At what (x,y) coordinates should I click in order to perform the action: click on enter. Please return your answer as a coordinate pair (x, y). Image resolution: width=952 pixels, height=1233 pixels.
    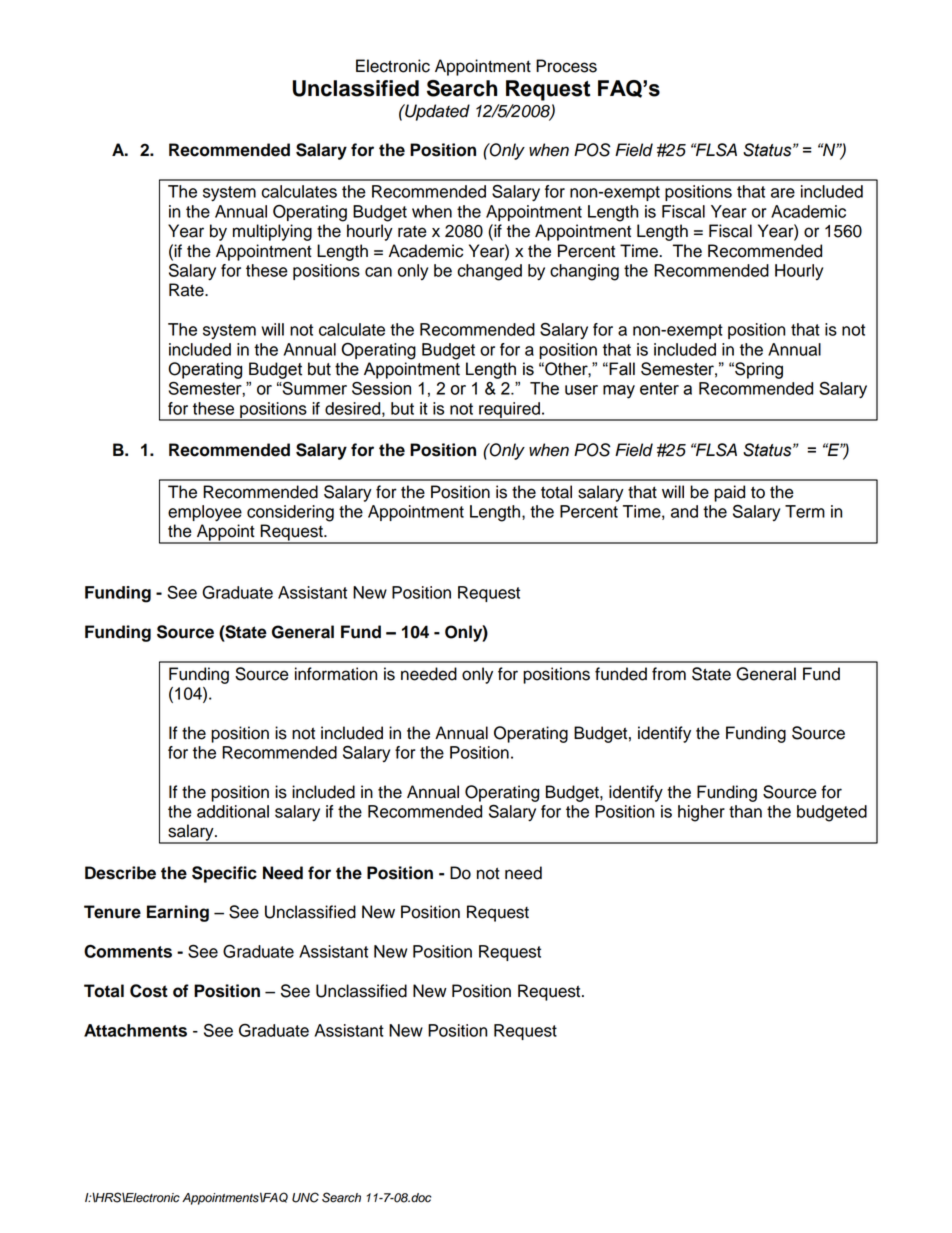
    Looking at the image, I should click on (659, 388).
